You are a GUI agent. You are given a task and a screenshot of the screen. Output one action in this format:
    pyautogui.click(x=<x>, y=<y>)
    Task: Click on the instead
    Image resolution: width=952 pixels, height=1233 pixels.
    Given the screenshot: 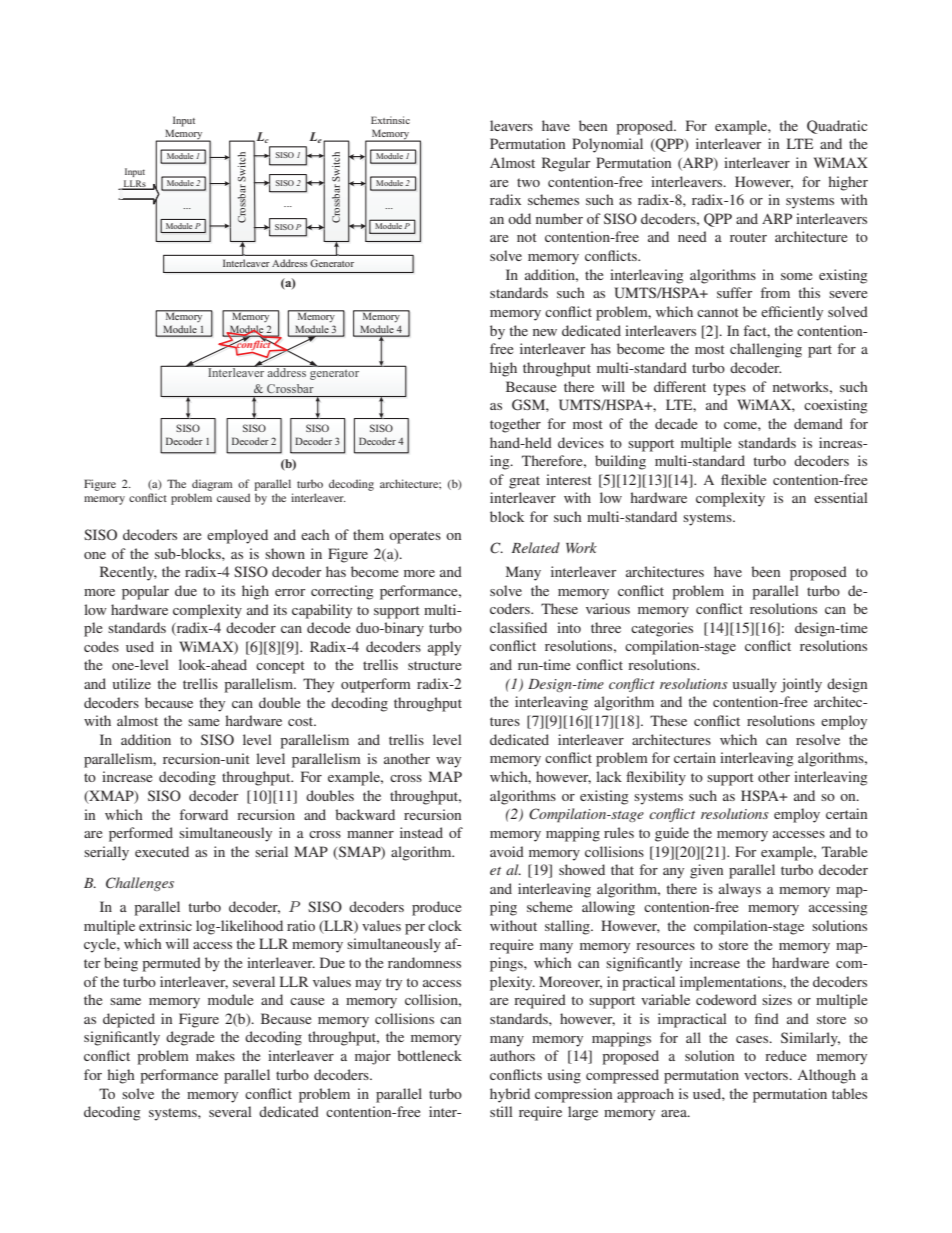 What is the action you would take?
    pyautogui.click(x=421, y=832)
